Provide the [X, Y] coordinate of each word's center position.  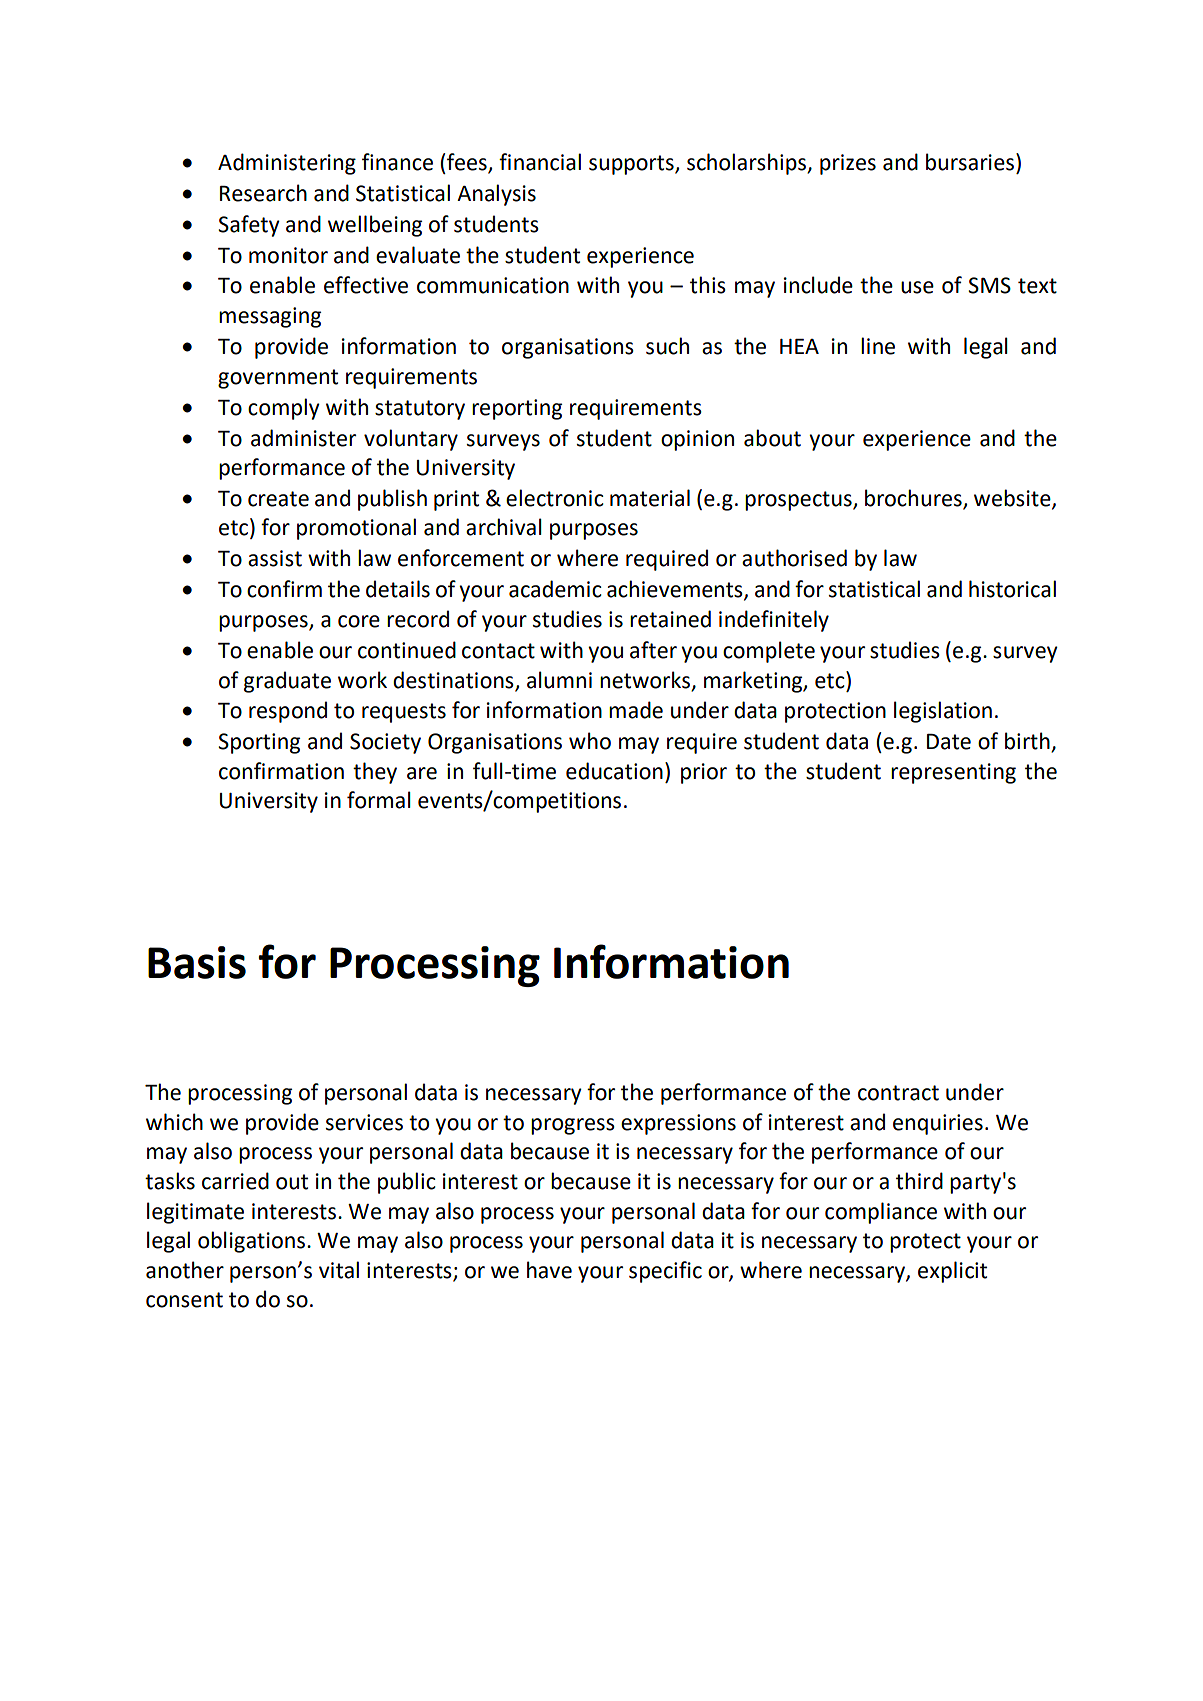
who [590, 741]
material [650, 498]
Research [263, 193]
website [1013, 498]
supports [632, 165]
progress [573, 1126]
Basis [197, 962]
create [278, 499]
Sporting [259, 743]
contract [898, 1093]
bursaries [971, 162]
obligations [251, 1242]
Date [949, 742]
